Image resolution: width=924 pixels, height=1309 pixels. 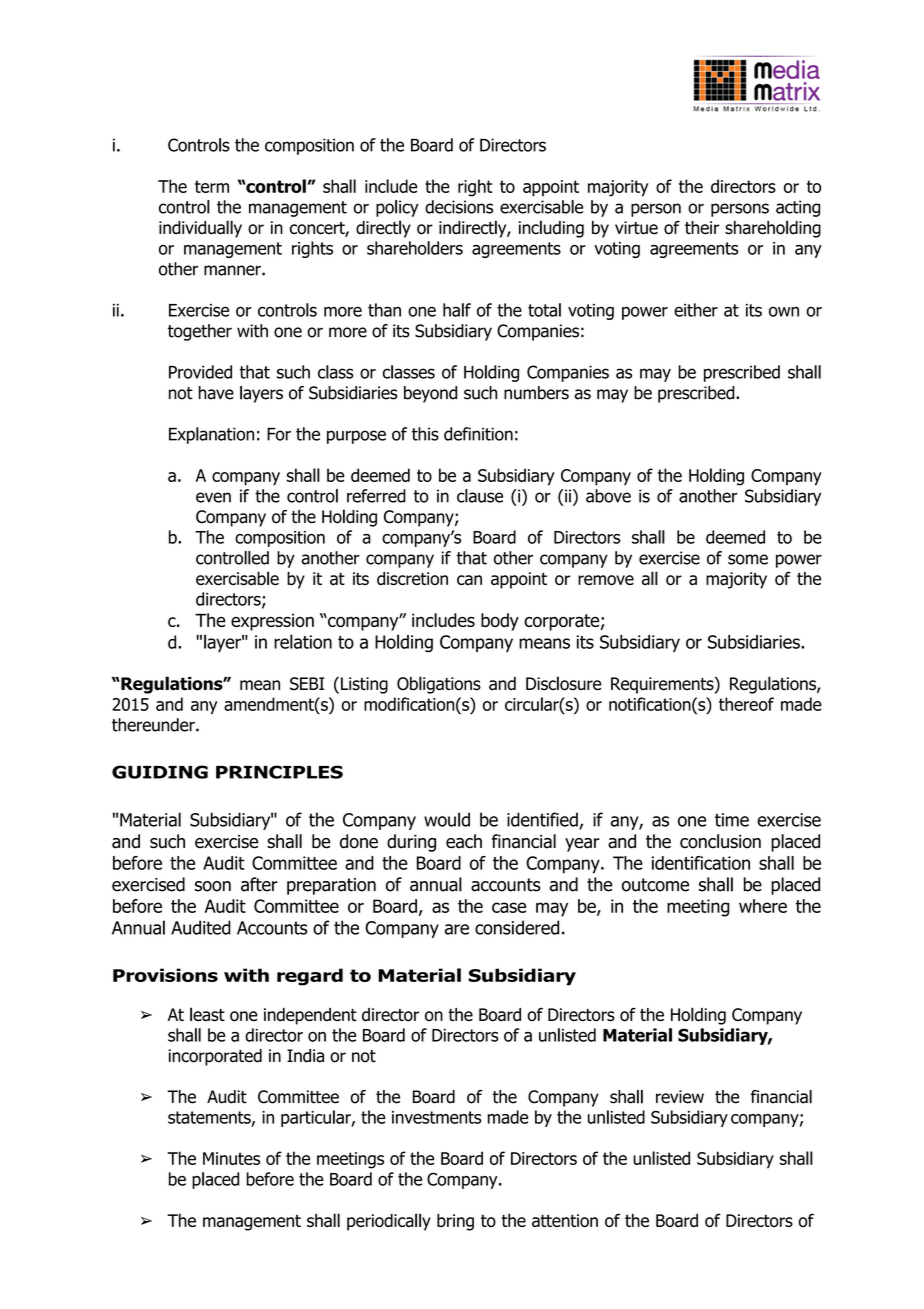 What do you see at coordinates (748, 559) in the image?
I see `some` at bounding box center [748, 559].
